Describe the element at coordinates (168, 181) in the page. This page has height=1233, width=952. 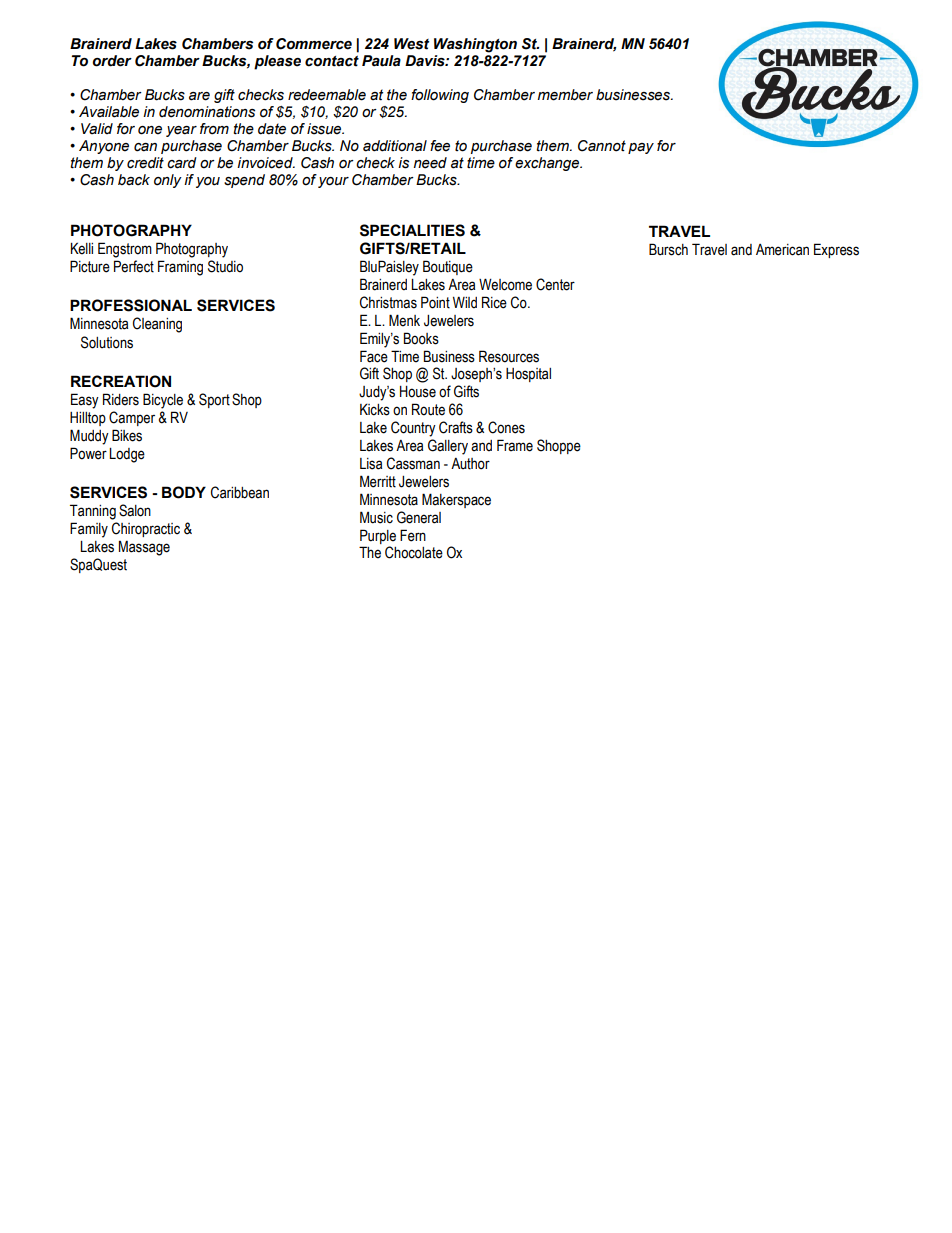
I see `only` at that location.
